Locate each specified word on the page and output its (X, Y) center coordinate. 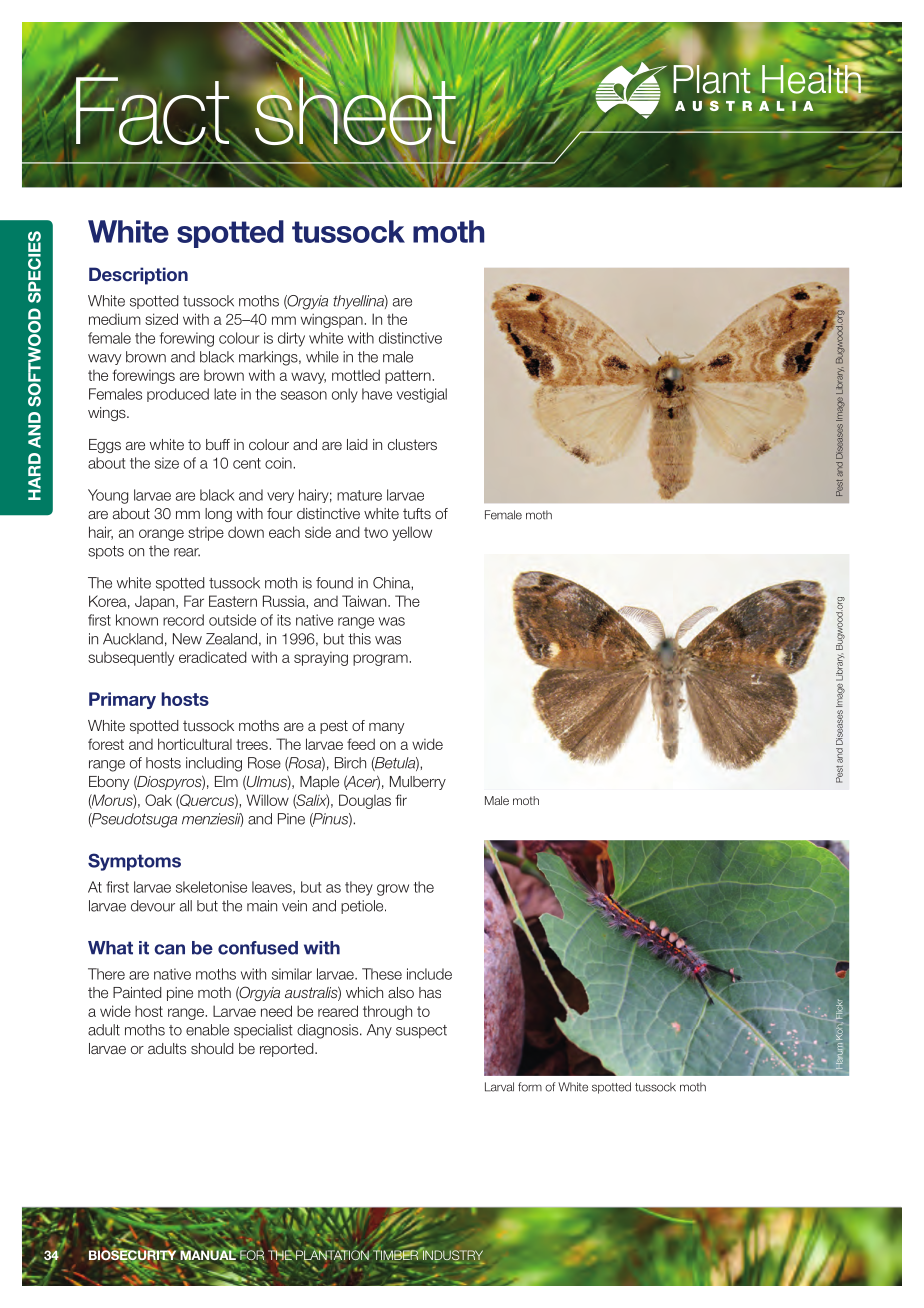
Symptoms (134, 862)
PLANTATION (331, 1255)
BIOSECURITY (132, 1255)
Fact (151, 110)
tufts (417, 513)
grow (393, 890)
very (280, 497)
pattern (409, 377)
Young (108, 496)
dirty (291, 339)
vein (294, 906)
